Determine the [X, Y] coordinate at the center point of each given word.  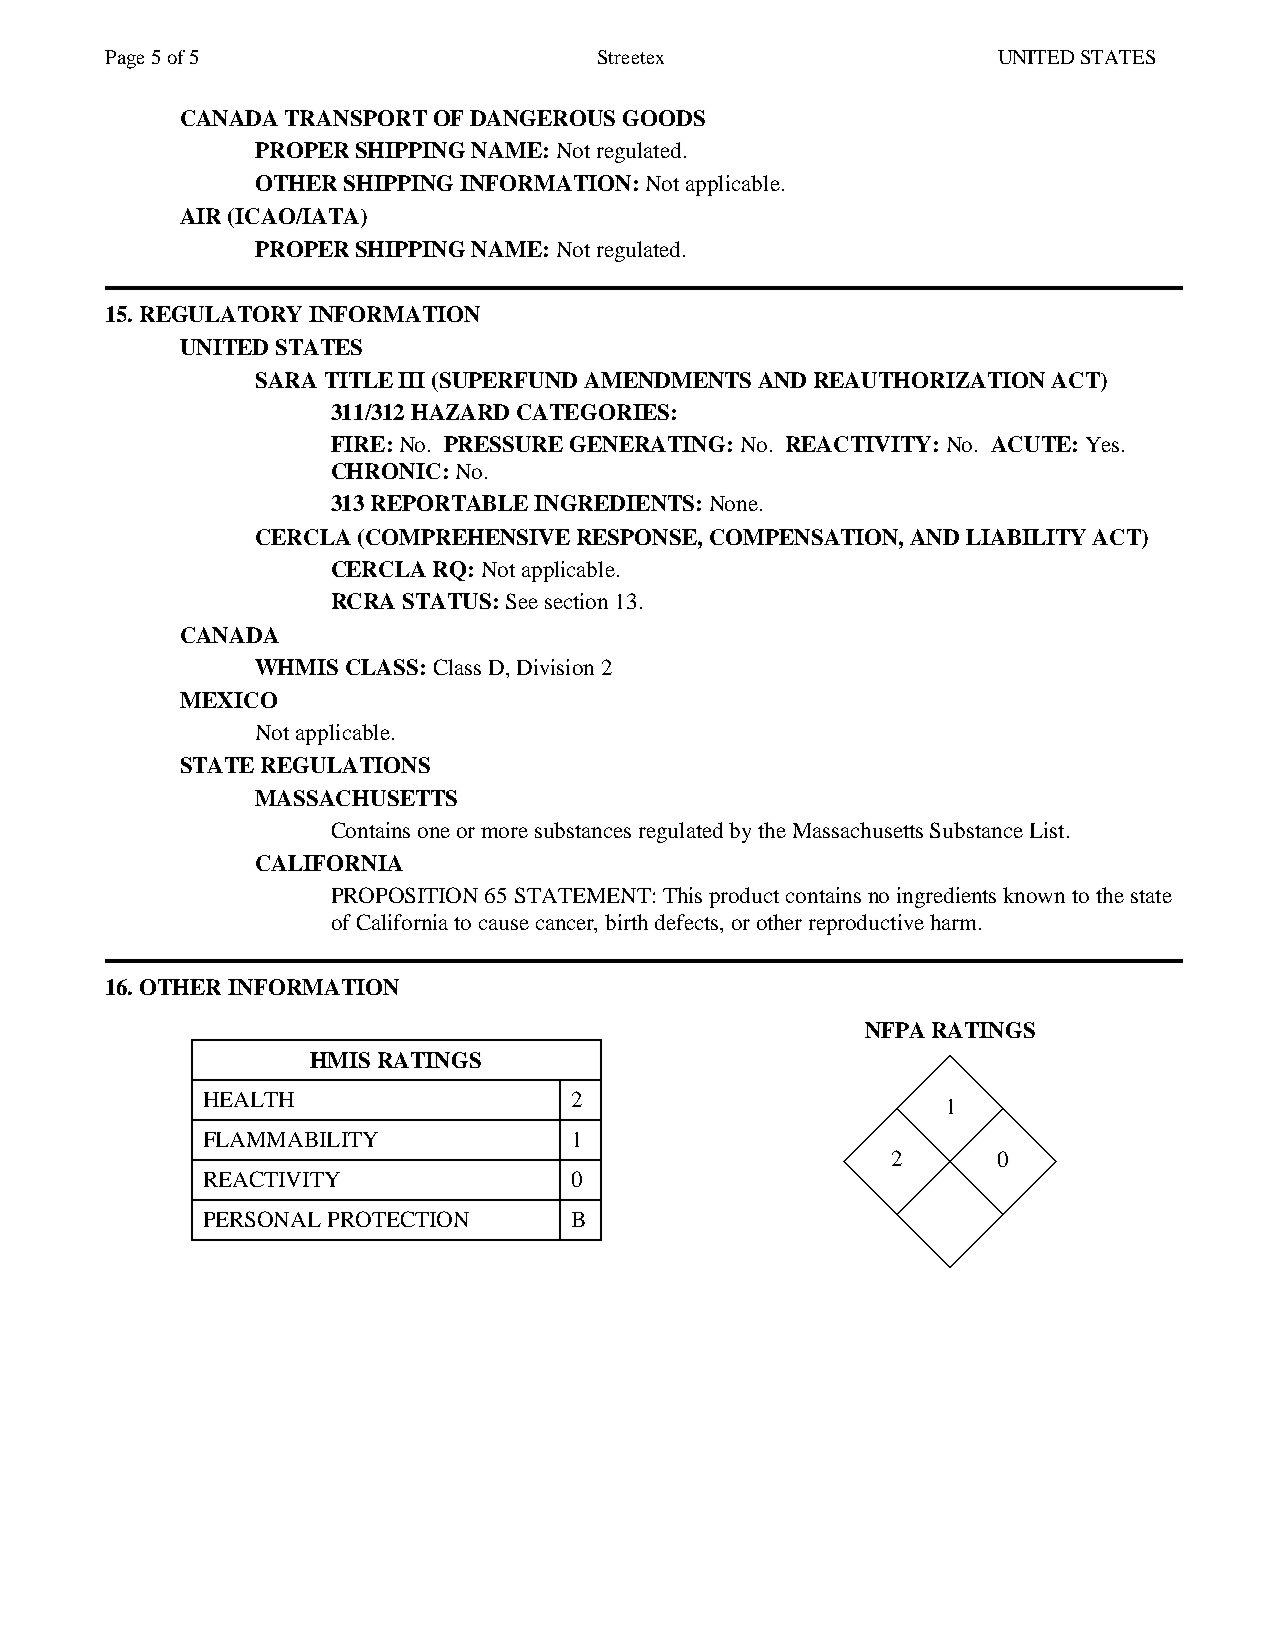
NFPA [895, 1030]
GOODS [664, 118]
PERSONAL [262, 1219]
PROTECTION [398, 1219]
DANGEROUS [542, 118]
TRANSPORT [356, 118]
